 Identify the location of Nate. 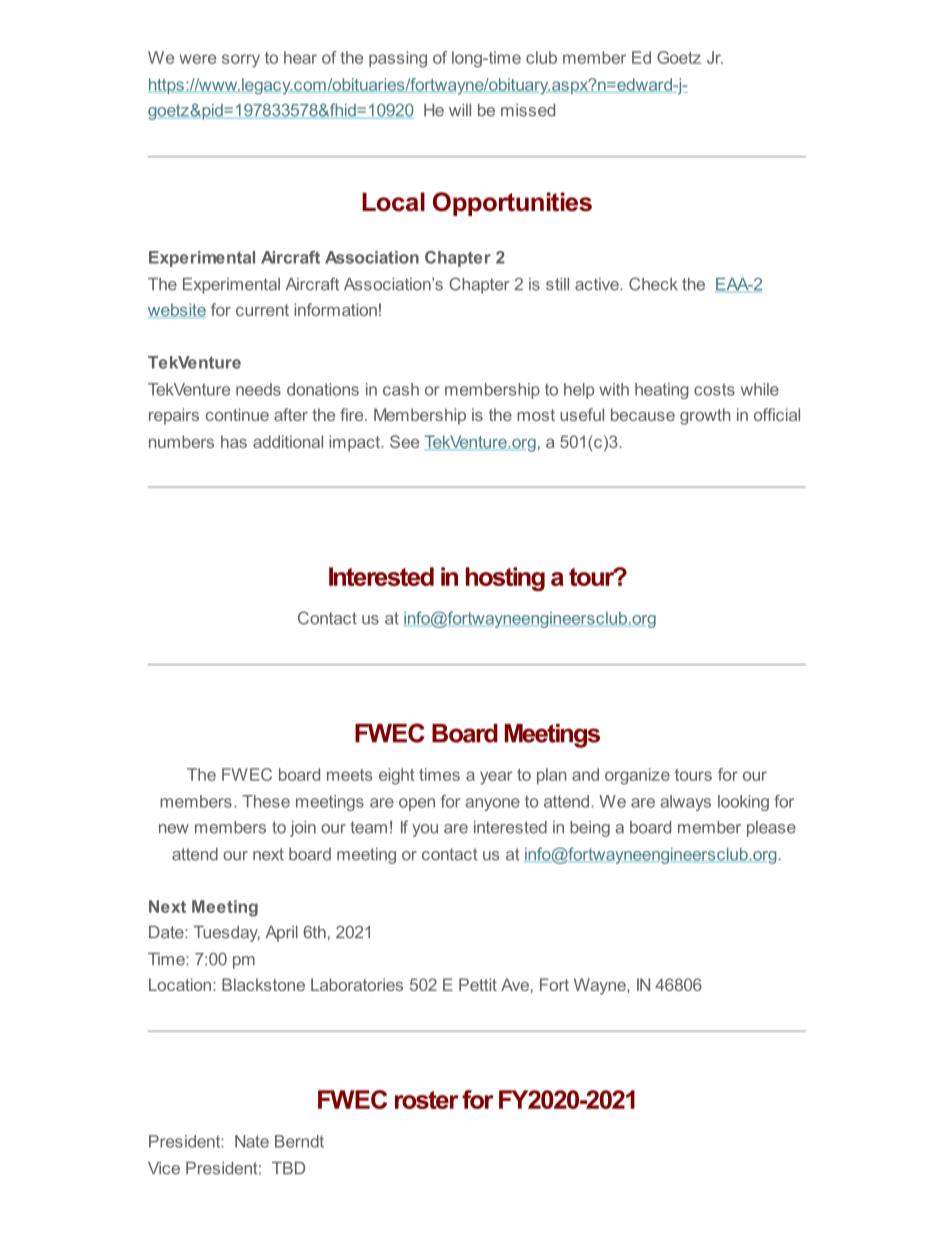
(252, 1141).
